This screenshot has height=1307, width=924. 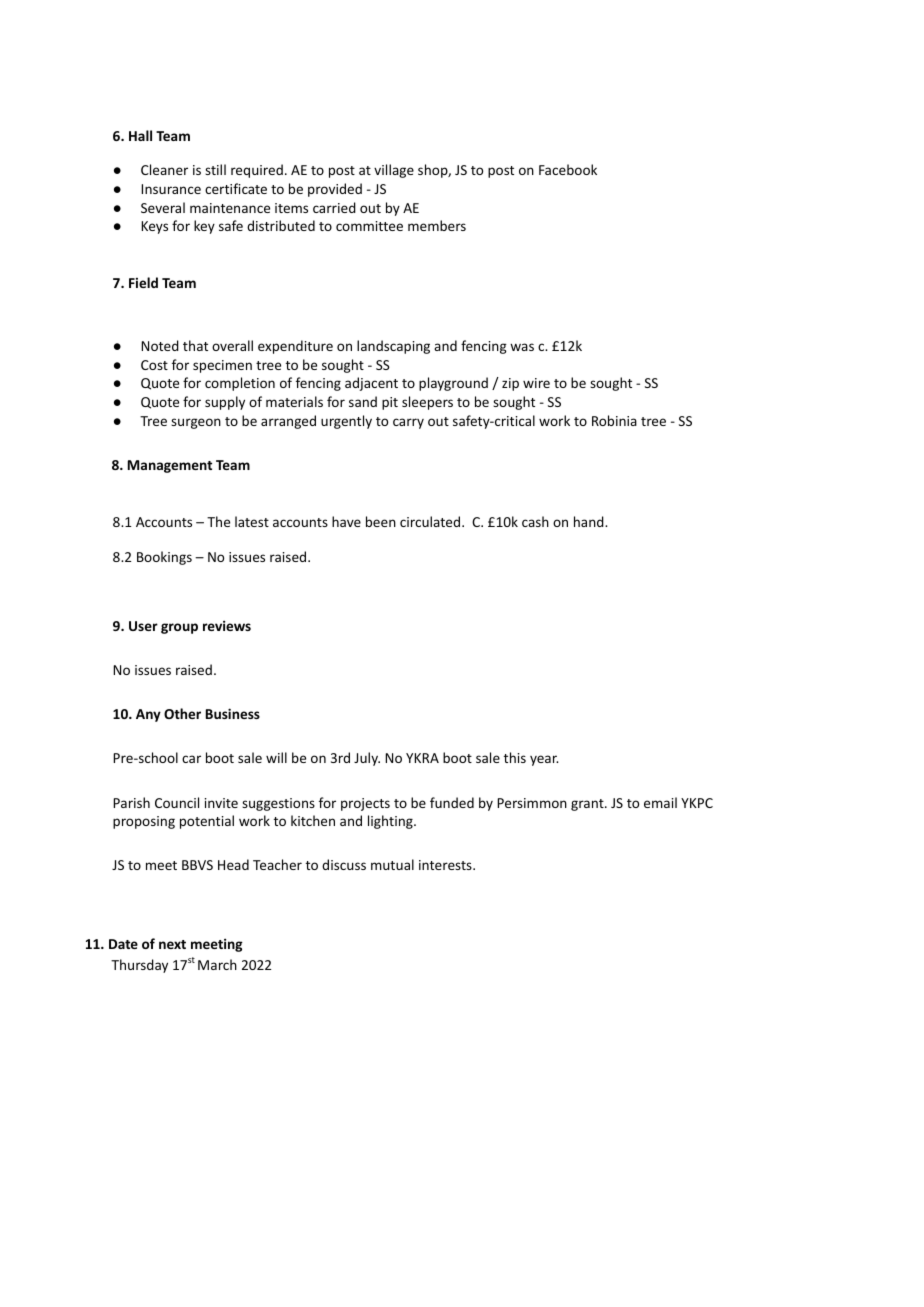 I want to click on Facebook, so click(x=568, y=169).
